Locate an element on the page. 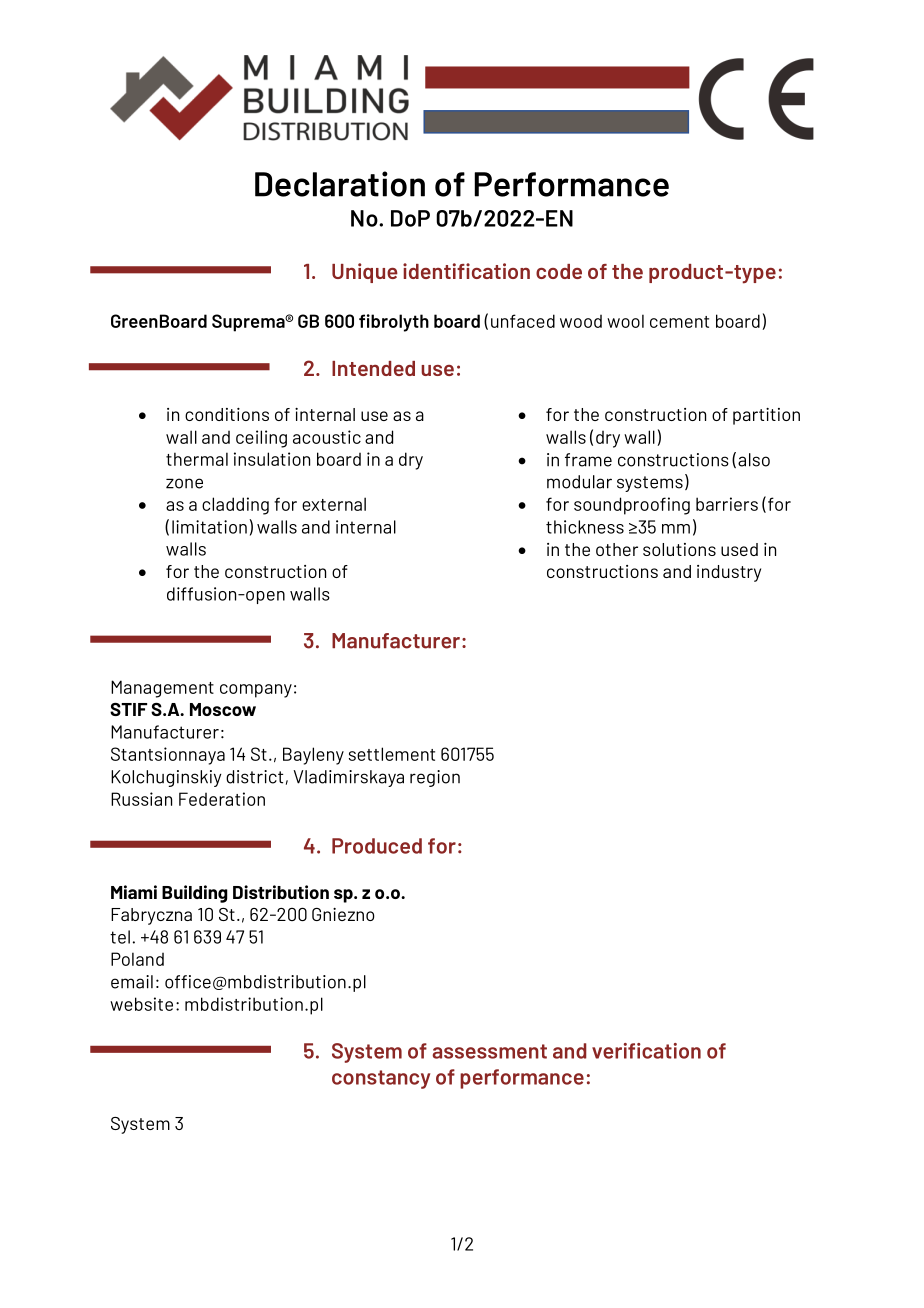 Image resolution: width=924 pixels, height=1308 pixels. website is located at coordinates (141, 1004).
